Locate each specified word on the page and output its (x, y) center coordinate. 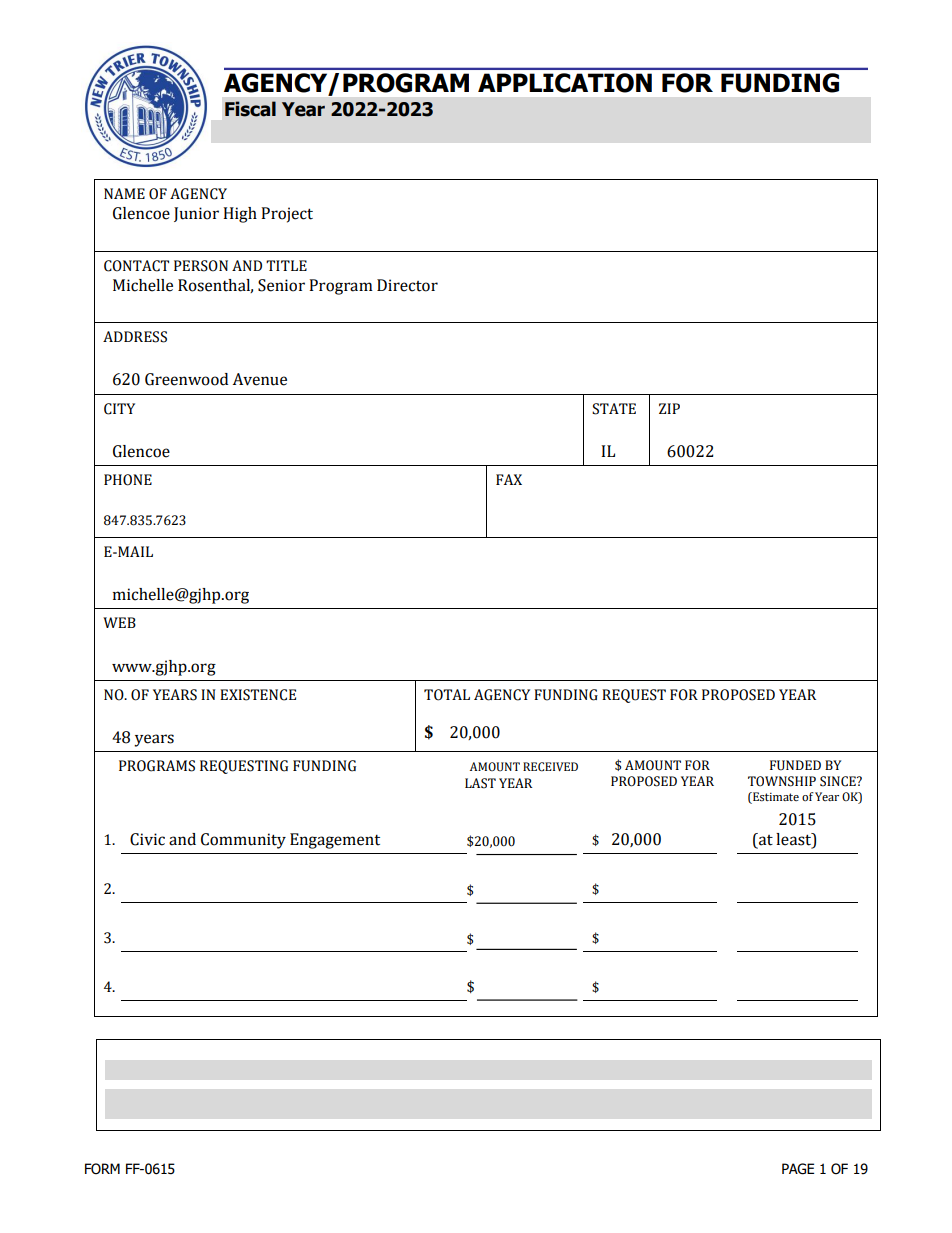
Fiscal (250, 109)
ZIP (669, 408)
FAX (509, 479)
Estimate (775, 798)
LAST (480, 783)
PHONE (128, 480)
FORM (102, 1169)
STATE (614, 409)
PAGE (798, 1169)
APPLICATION (565, 83)
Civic (147, 839)
